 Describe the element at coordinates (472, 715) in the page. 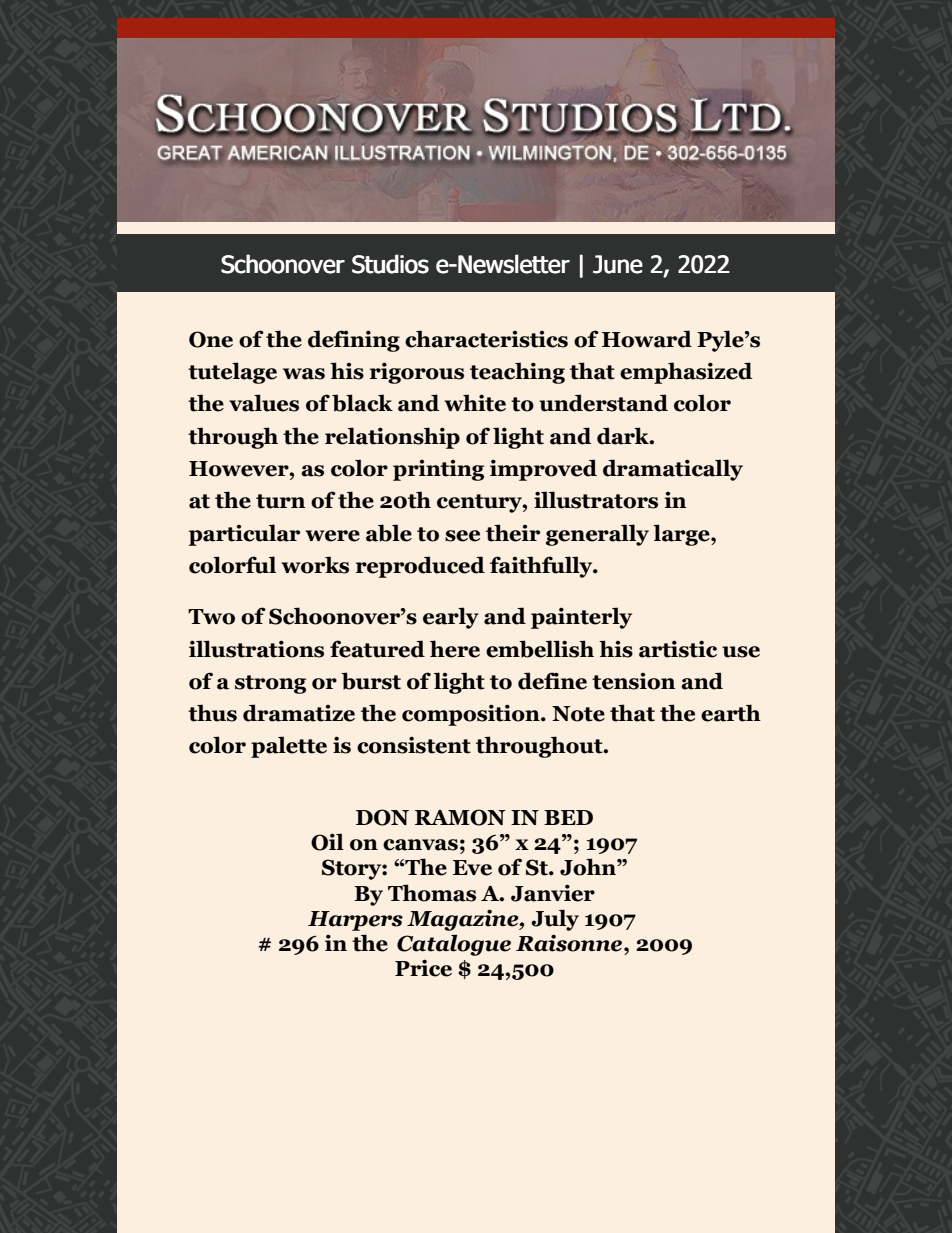

I see `composition` at that location.
